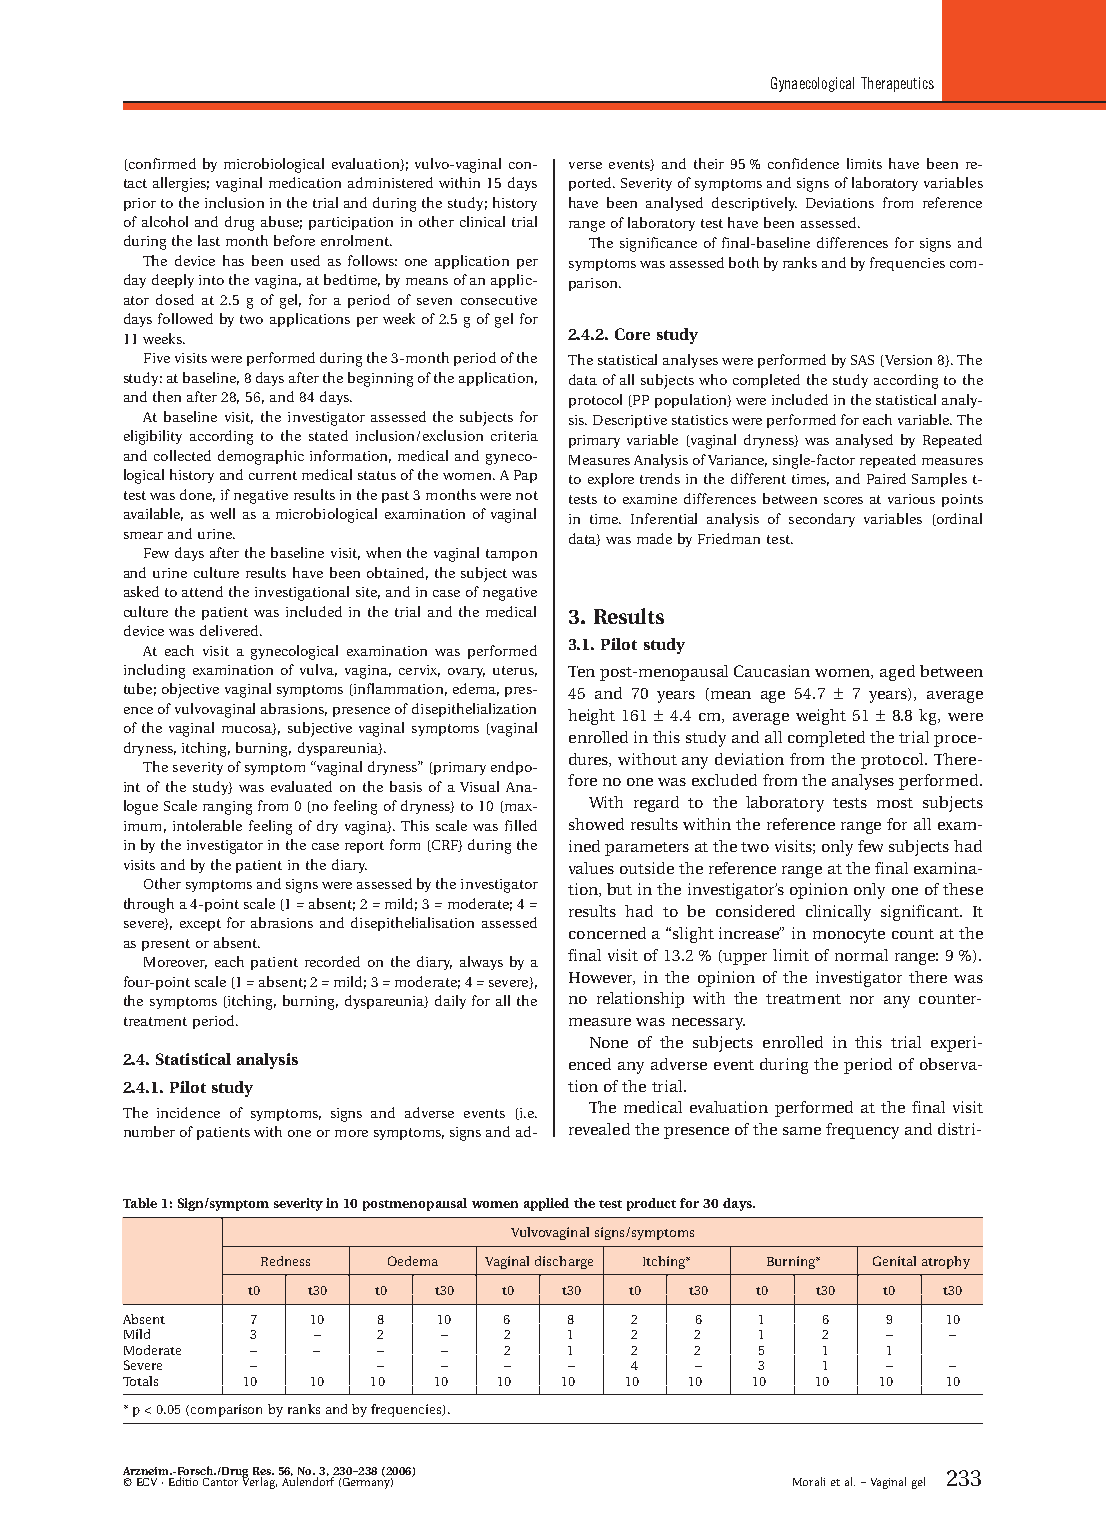 The image size is (1107, 1538). Describe the element at coordinates (227, 808) in the screenshot. I see `ranging` at that location.
